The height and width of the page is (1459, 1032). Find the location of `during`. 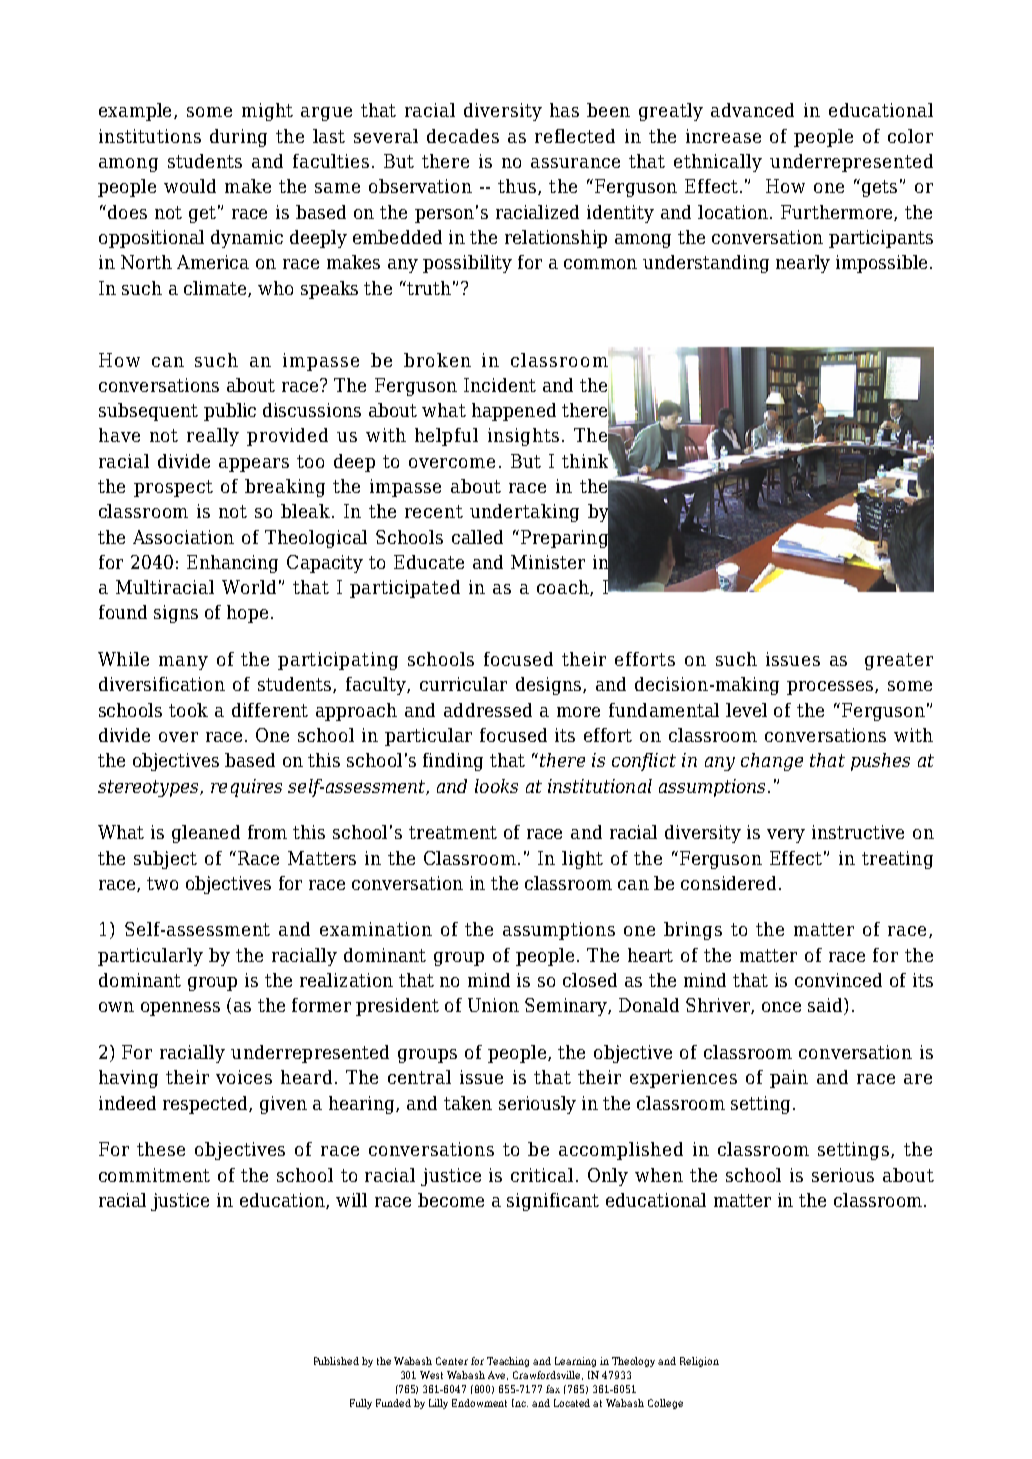

during is located at coordinates (238, 138).
